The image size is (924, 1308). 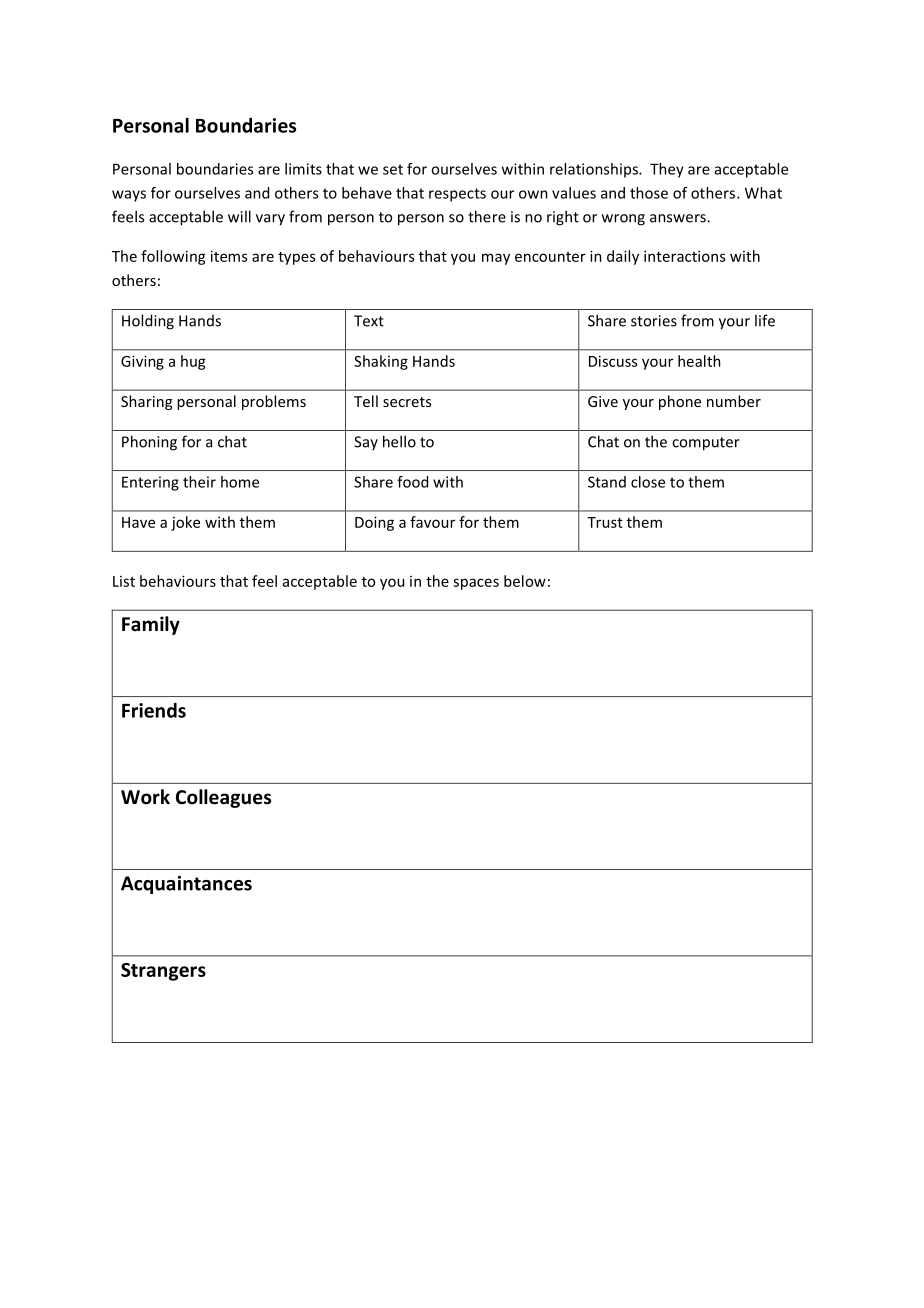 What do you see at coordinates (457, 195) in the image?
I see `respects` at bounding box center [457, 195].
